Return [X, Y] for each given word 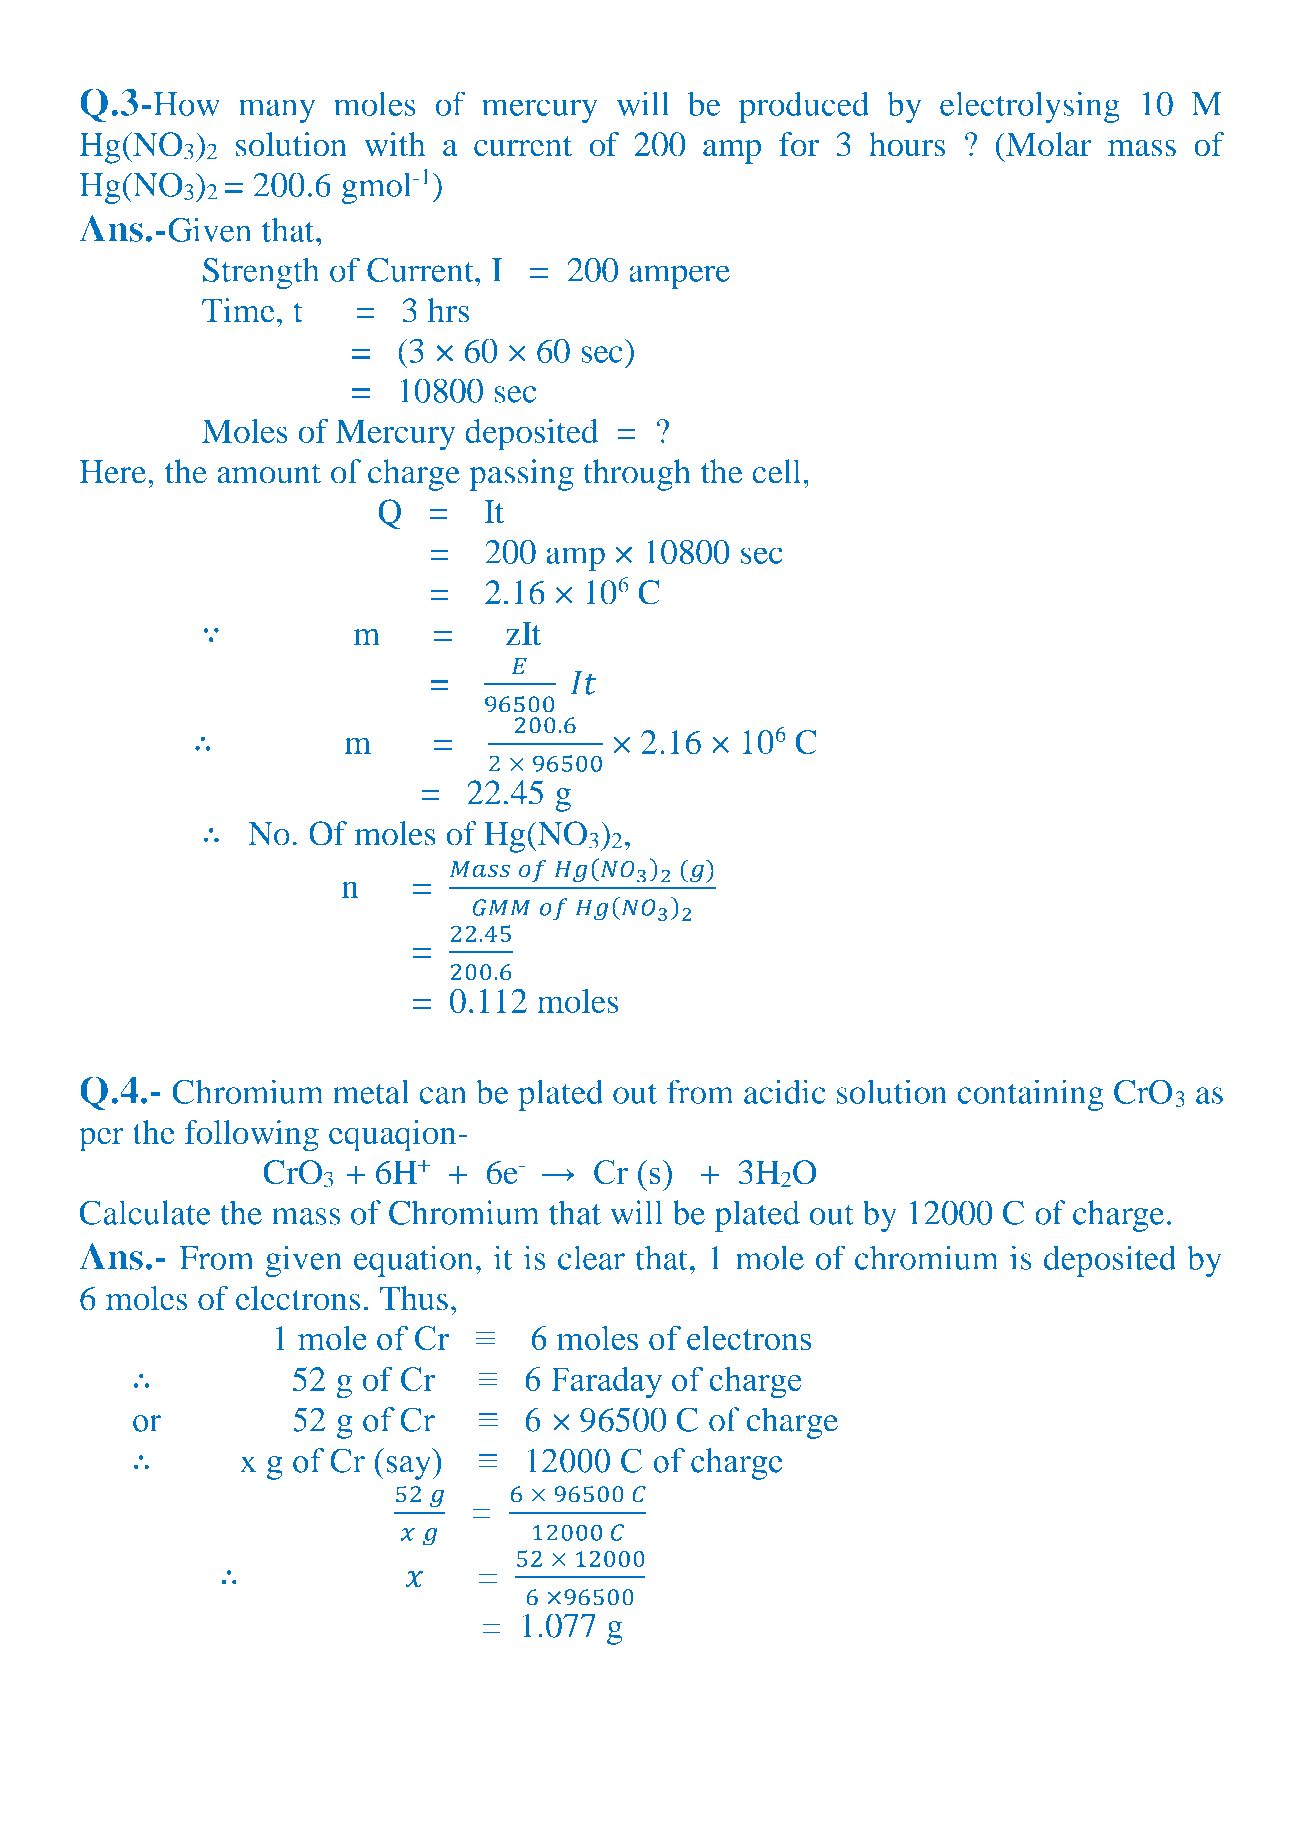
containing [1031, 1095]
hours [907, 144]
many [277, 111]
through [637, 475]
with [395, 144]
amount [269, 473]
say [410, 1468]
